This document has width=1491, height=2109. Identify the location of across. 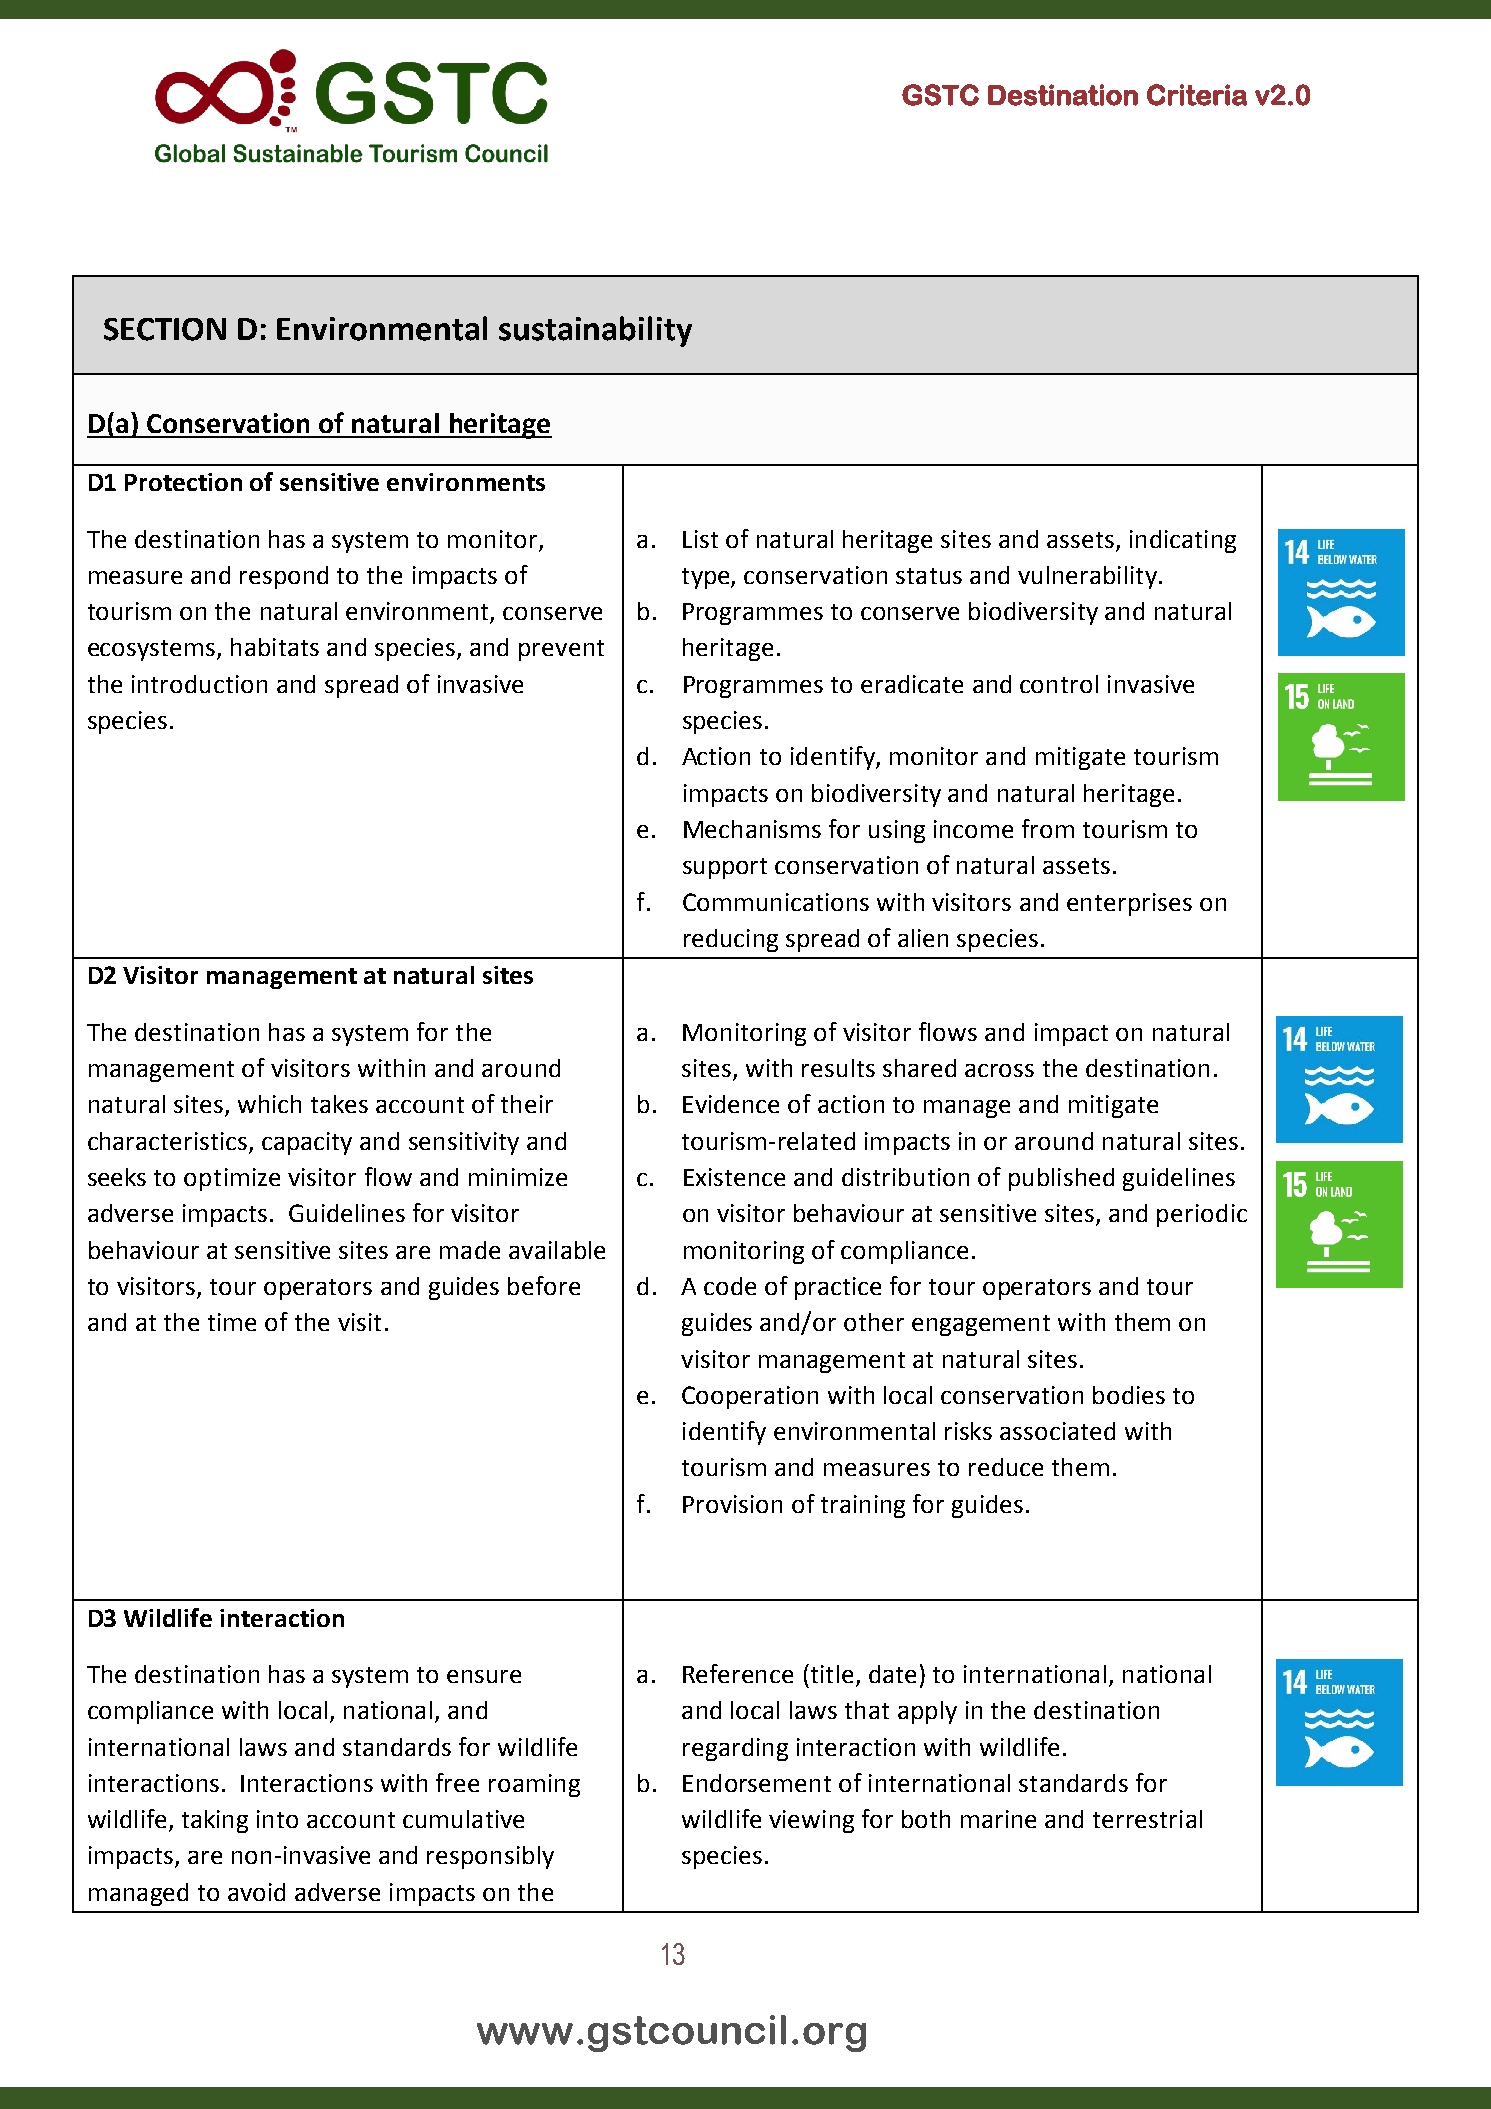
(999, 1070).
